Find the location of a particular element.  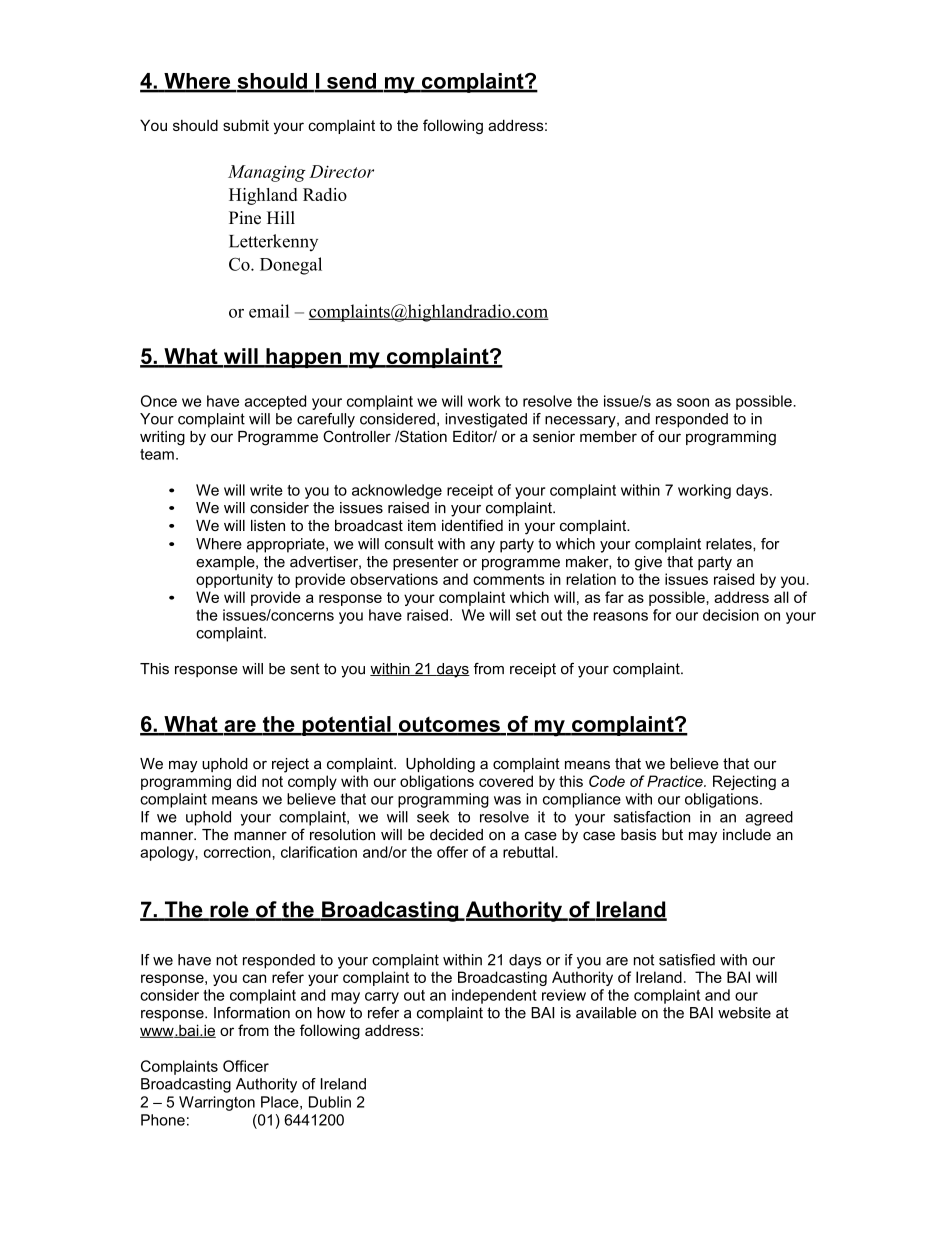

Practice is located at coordinates (676, 781).
